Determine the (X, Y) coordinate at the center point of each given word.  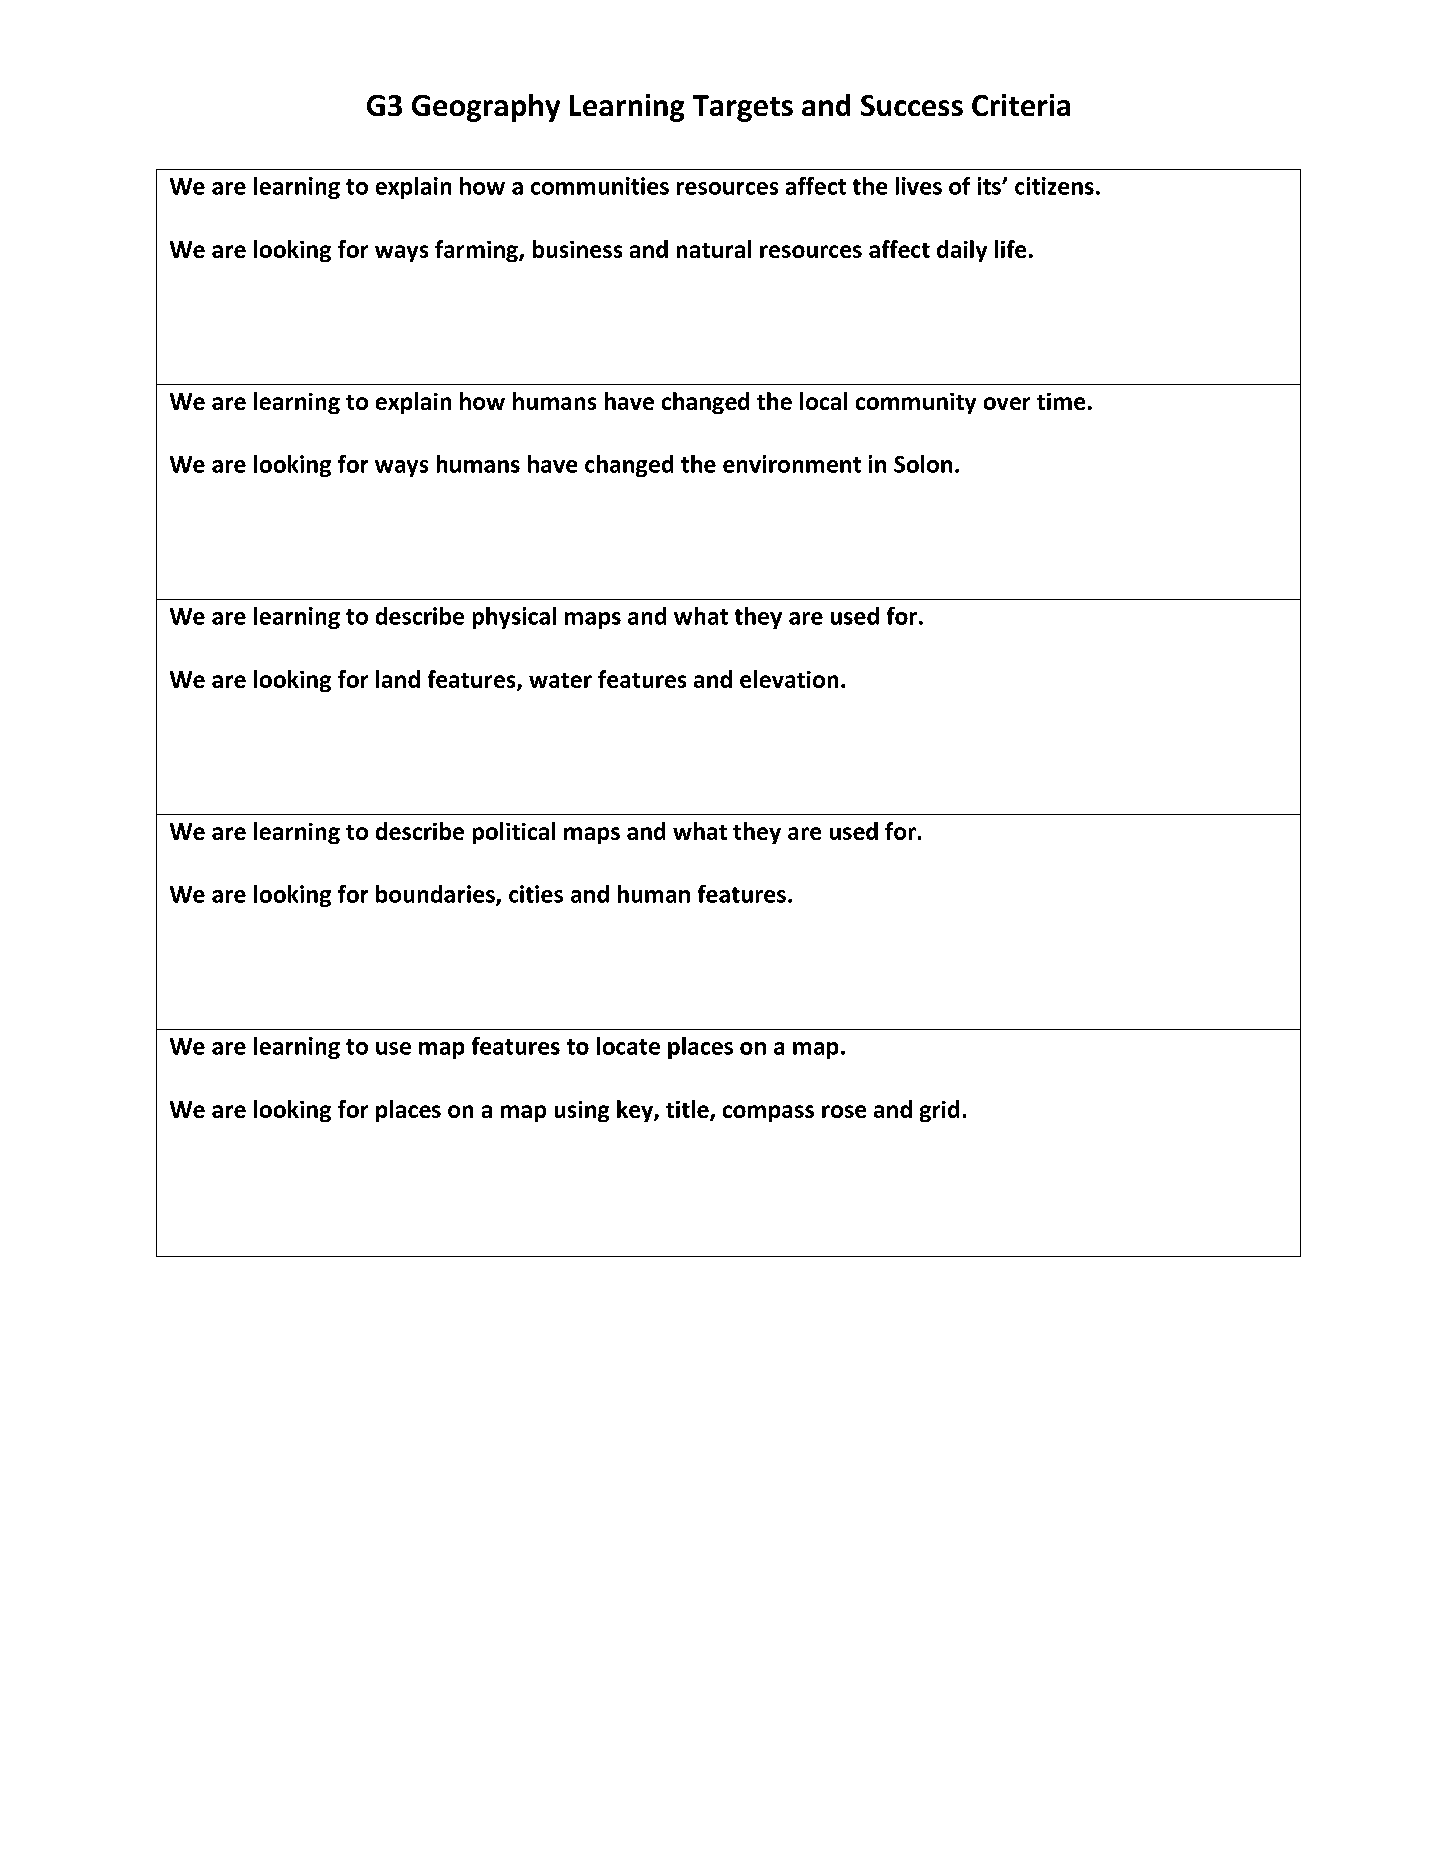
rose (844, 1111)
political (514, 833)
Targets (743, 108)
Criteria (1021, 105)
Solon (923, 464)
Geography (486, 108)
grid (939, 1111)
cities (536, 894)
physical (514, 618)
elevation (789, 679)
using (582, 1111)
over (1007, 403)
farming (477, 251)
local (823, 401)
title (688, 1110)
